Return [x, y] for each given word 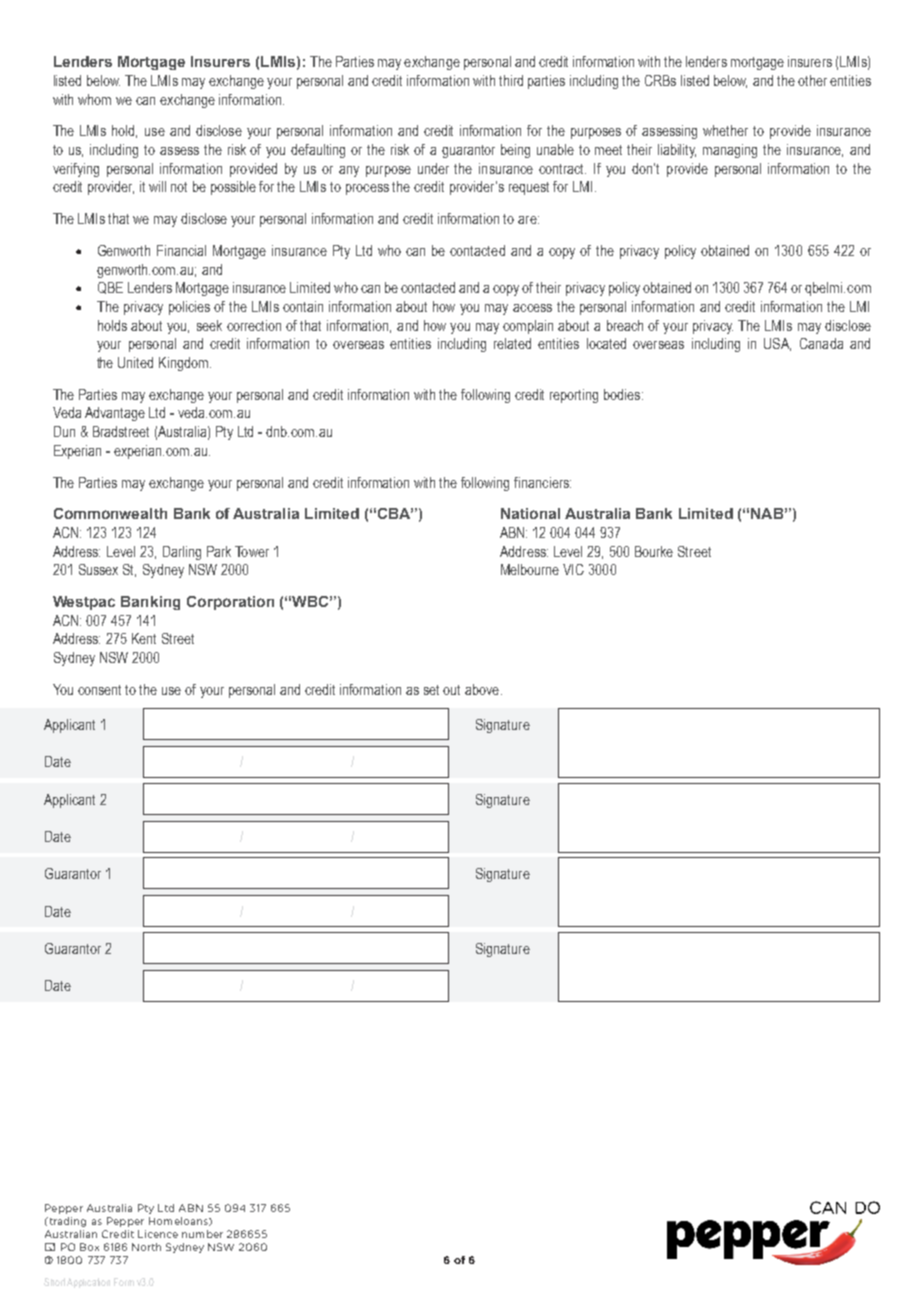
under [433, 168]
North [146, 1247]
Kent [144, 638]
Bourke [654, 551]
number [202, 1234]
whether [725, 130]
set [431, 690]
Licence [158, 1234]
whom [94, 99]
